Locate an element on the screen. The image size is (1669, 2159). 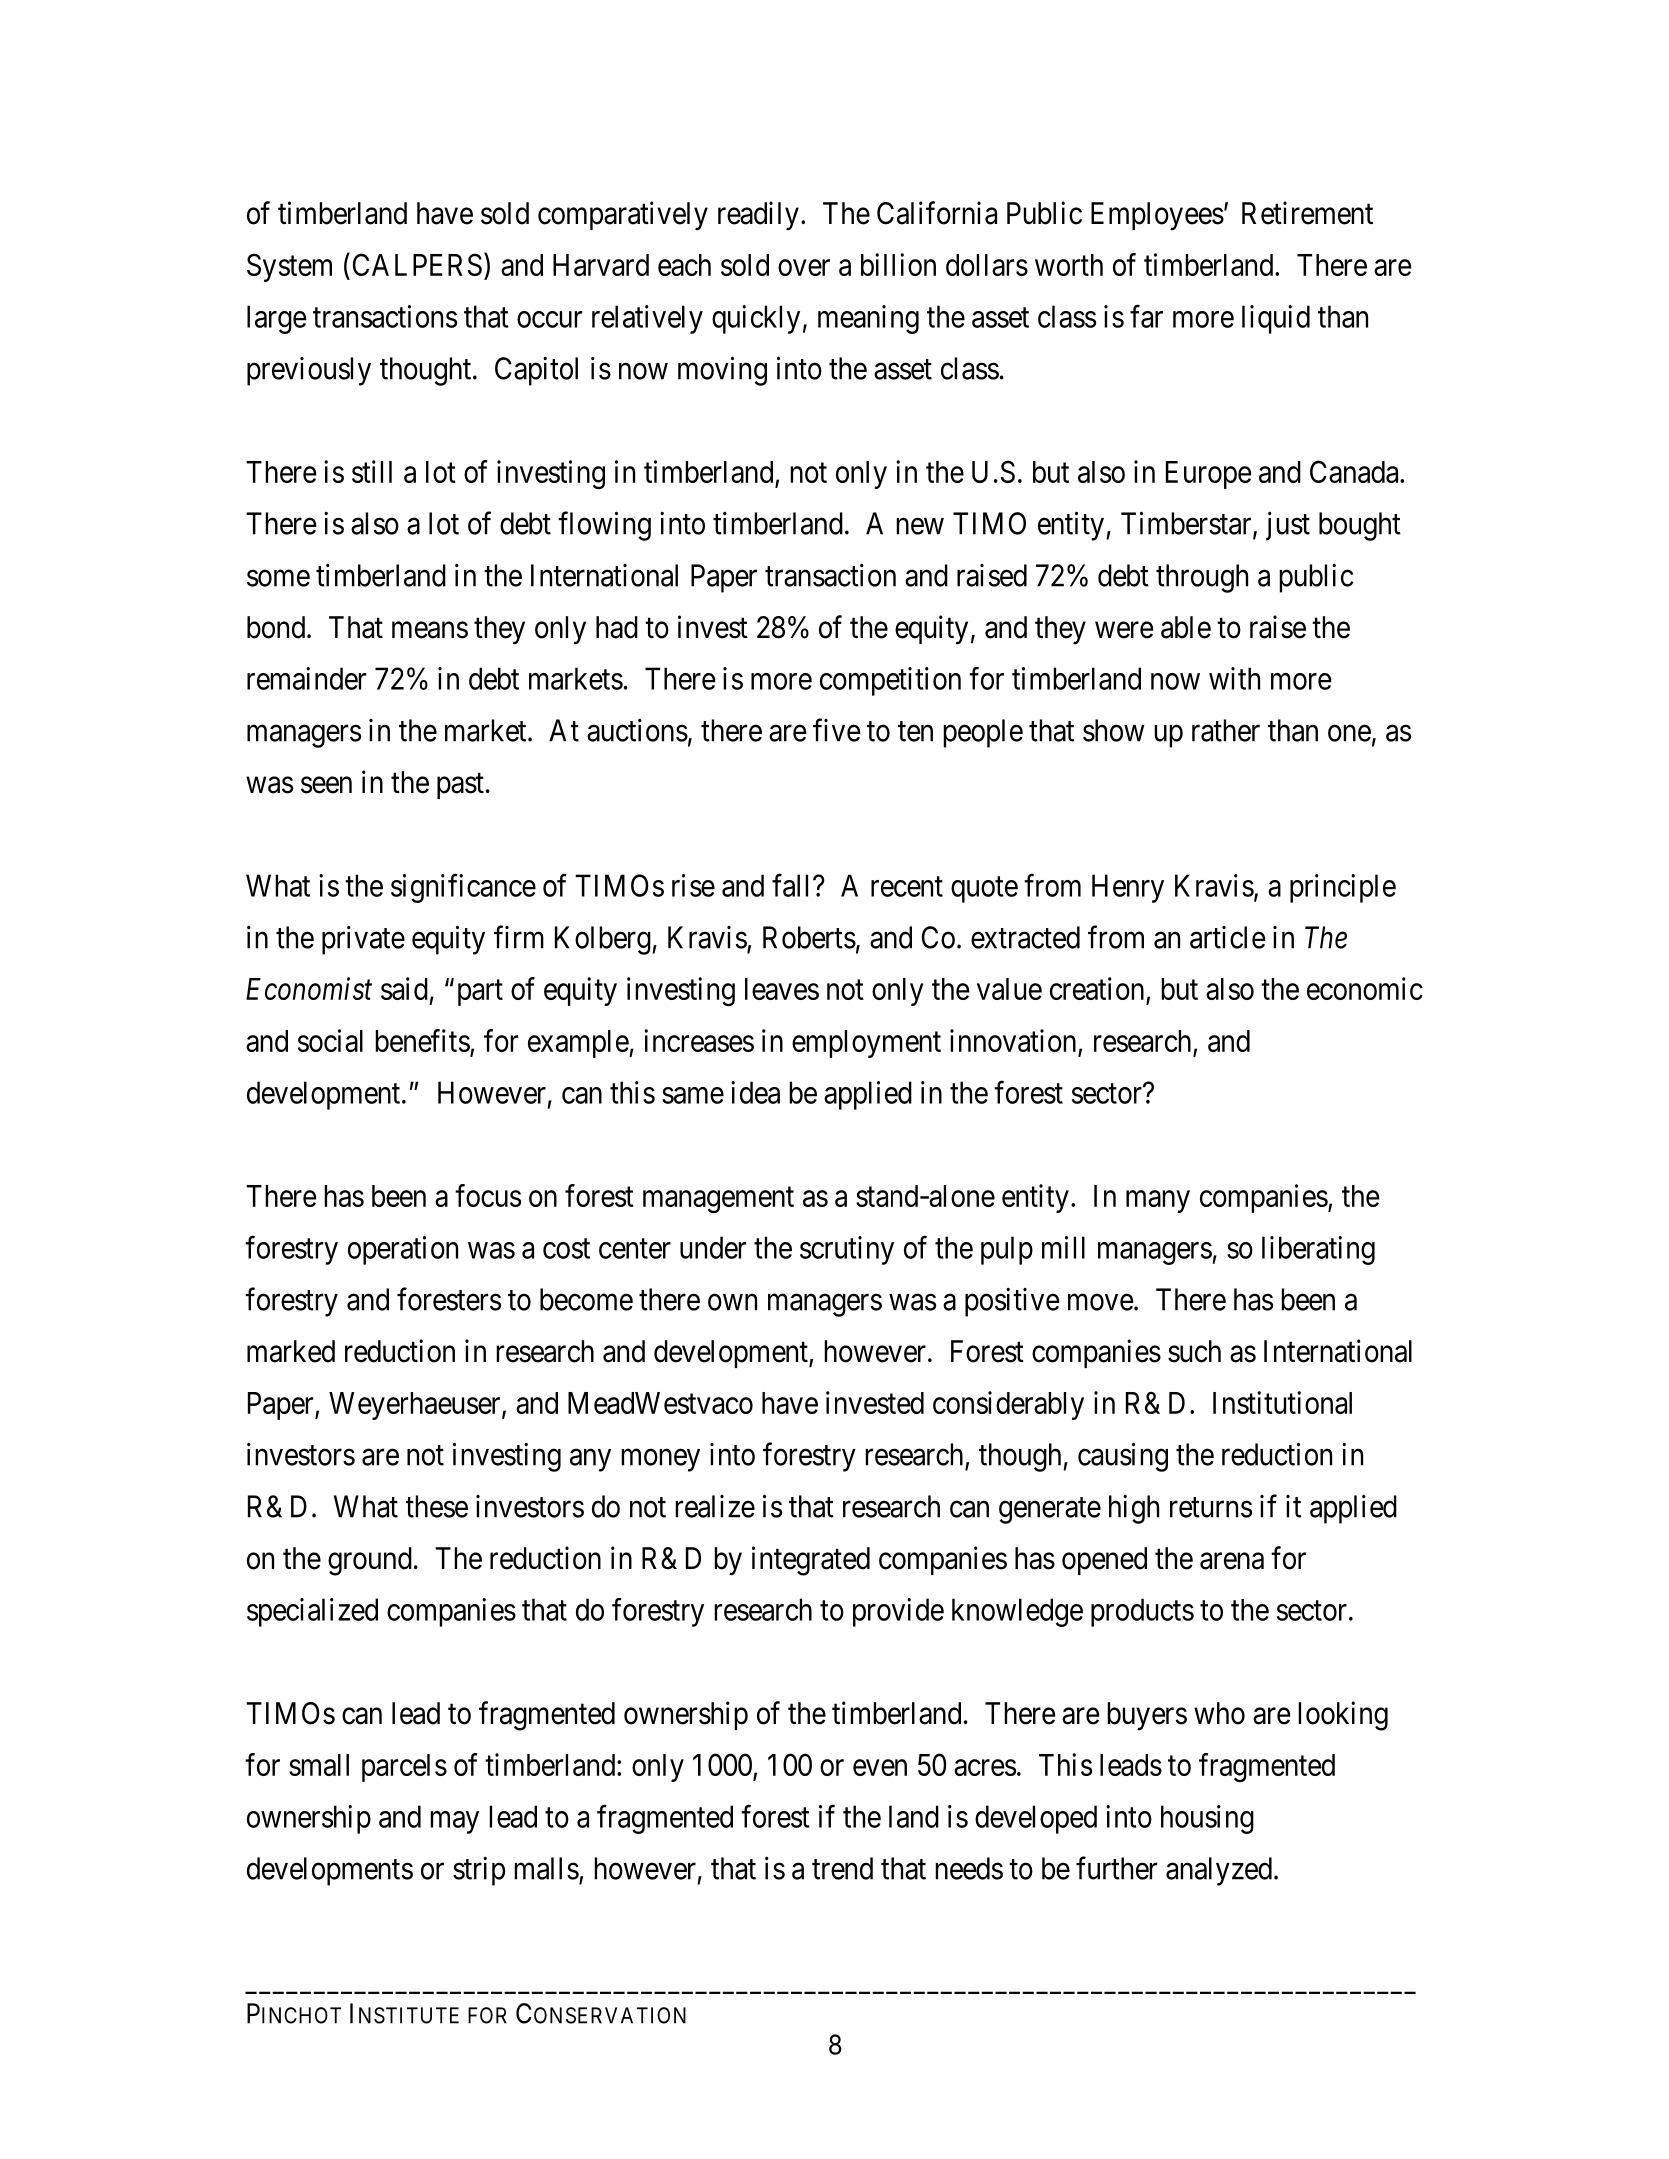
said is located at coordinates (404, 988).
